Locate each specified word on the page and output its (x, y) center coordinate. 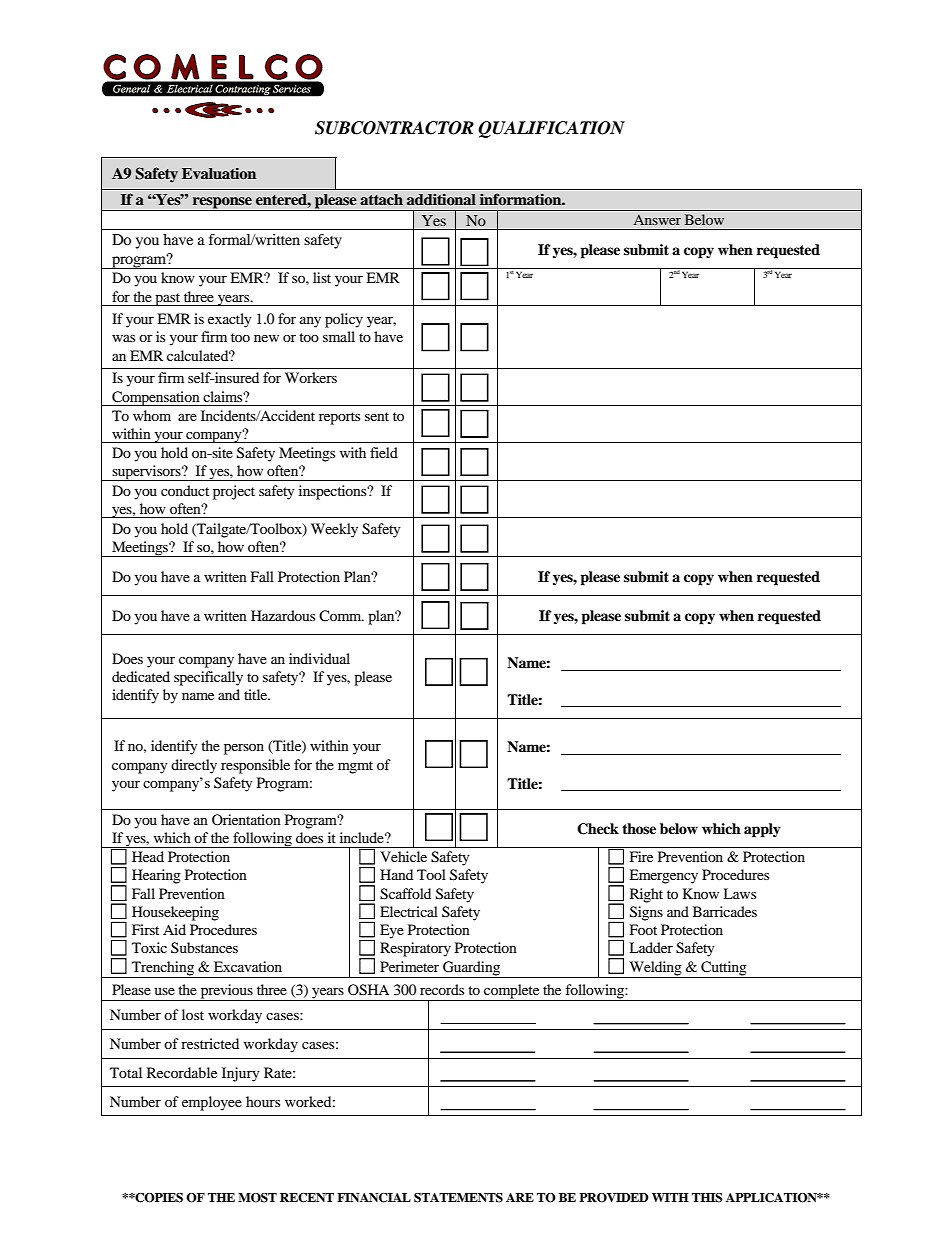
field (384, 452)
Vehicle (403, 856)
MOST (257, 1198)
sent (377, 416)
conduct (185, 490)
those (639, 828)
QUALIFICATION (551, 129)
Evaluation (219, 173)
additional (441, 199)
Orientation (246, 819)
